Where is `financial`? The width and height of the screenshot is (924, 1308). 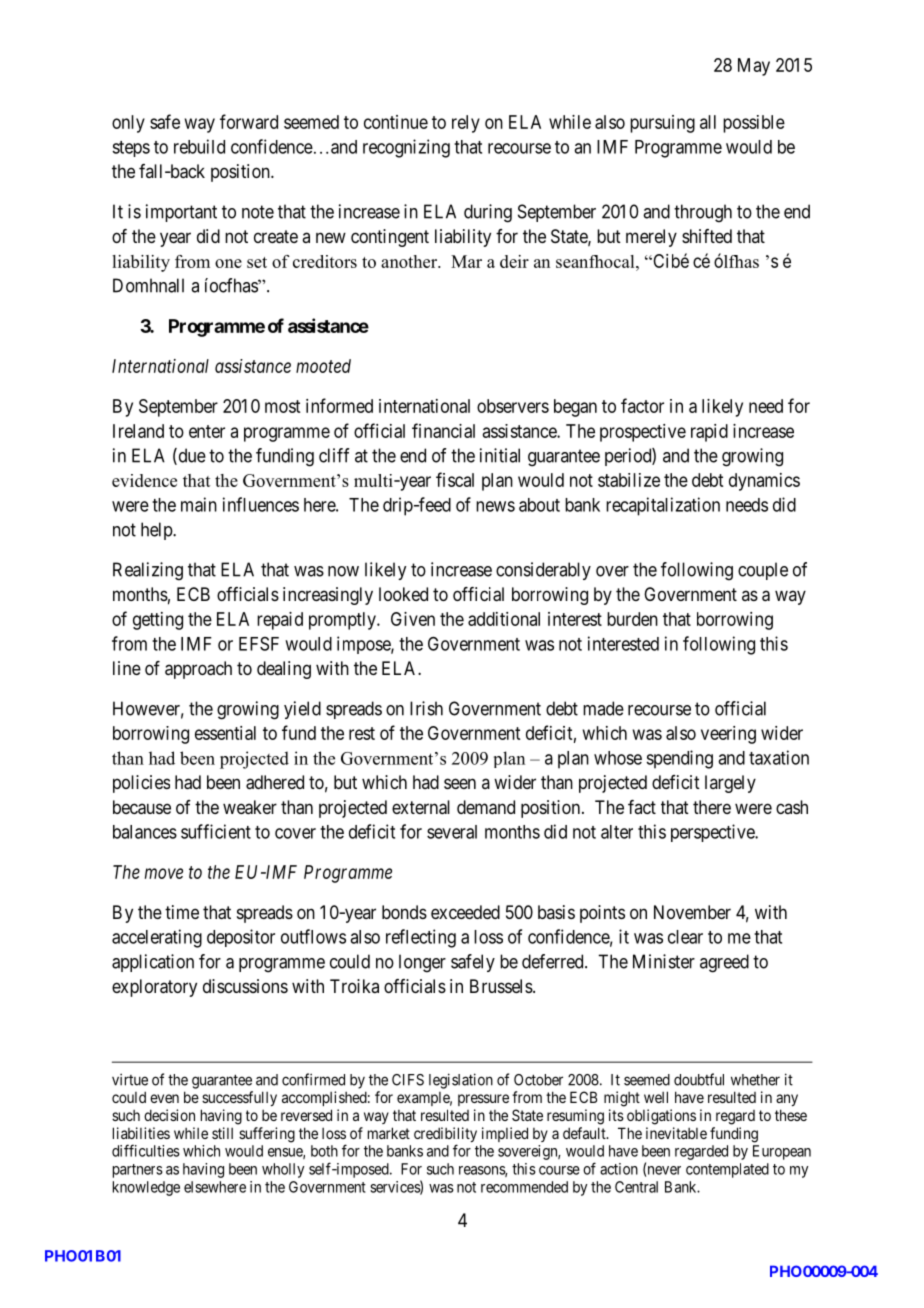
financial is located at coordinates (443, 430).
